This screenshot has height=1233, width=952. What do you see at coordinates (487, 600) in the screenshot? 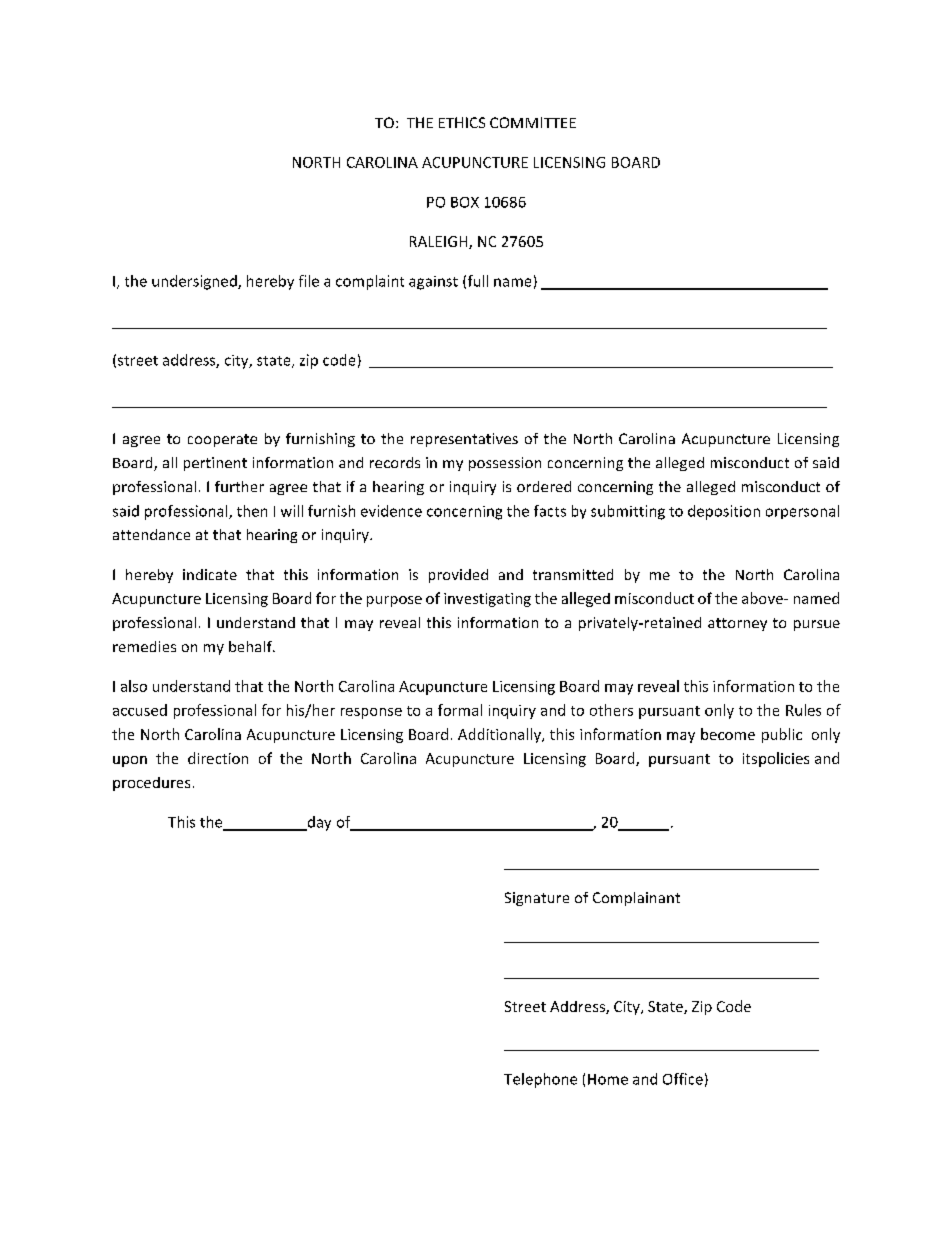
I see `investigating` at bounding box center [487, 600].
